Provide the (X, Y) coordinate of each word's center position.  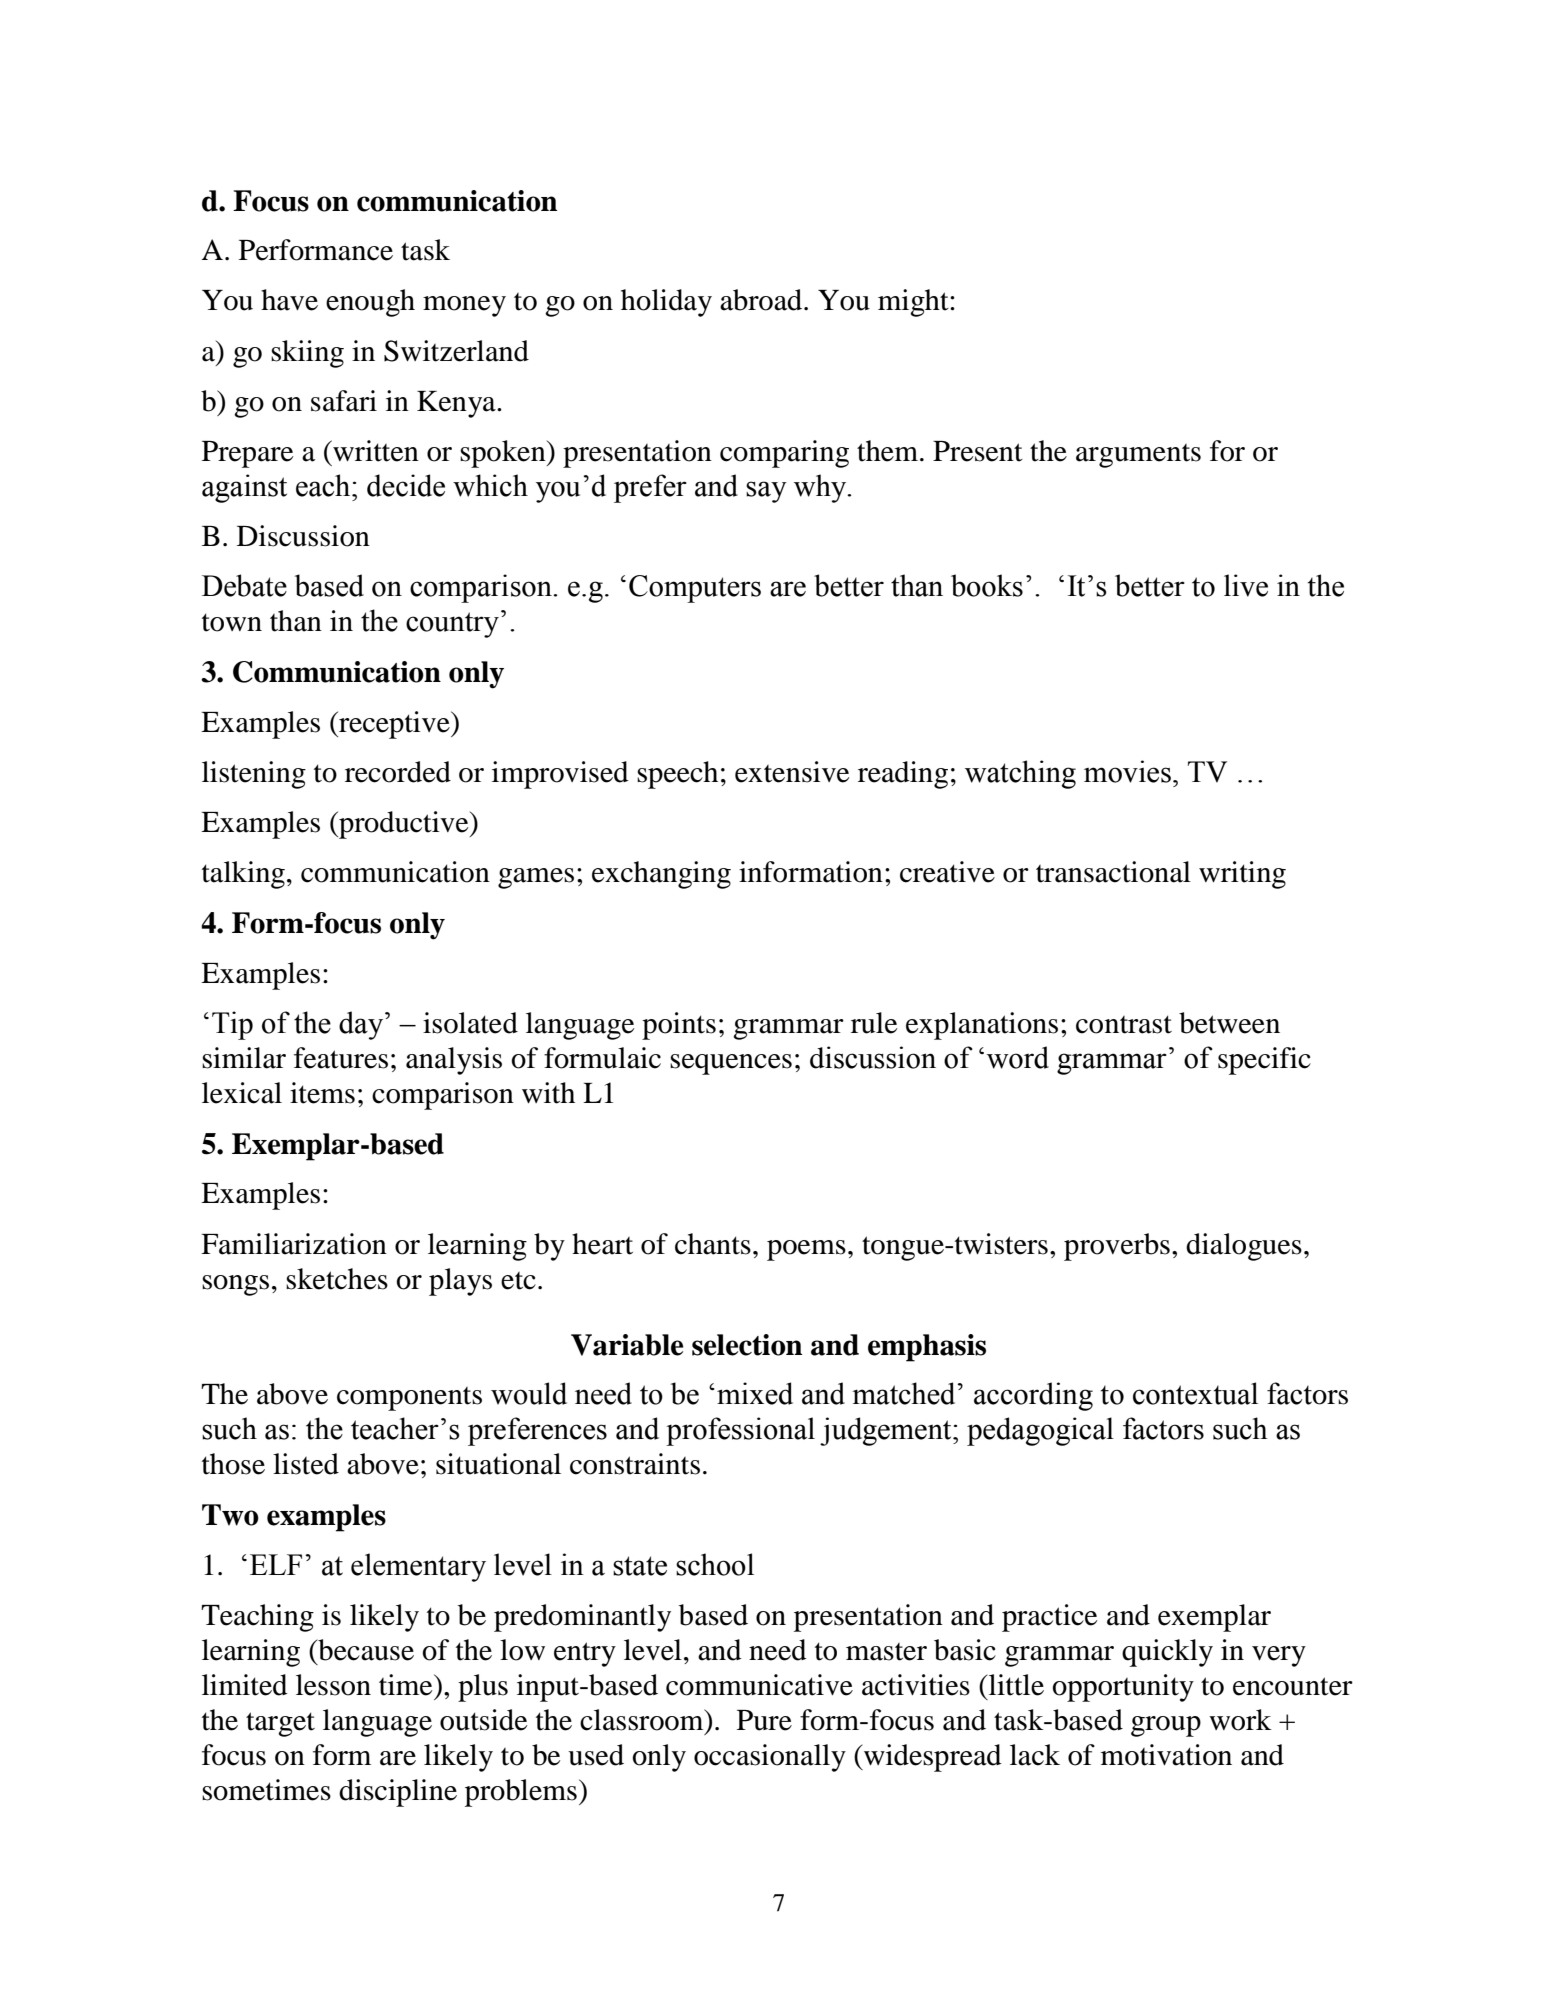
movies (1127, 771)
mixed (755, 1393)
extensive (792, 772)
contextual (1195, 1393)
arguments (1138, 456)
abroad (762, 300)
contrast (1124, 1024)
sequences (731, 1064)
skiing (307, 354)
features (341, 1058)
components (409, 1399)
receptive (394, 725)
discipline (398, 1793)
